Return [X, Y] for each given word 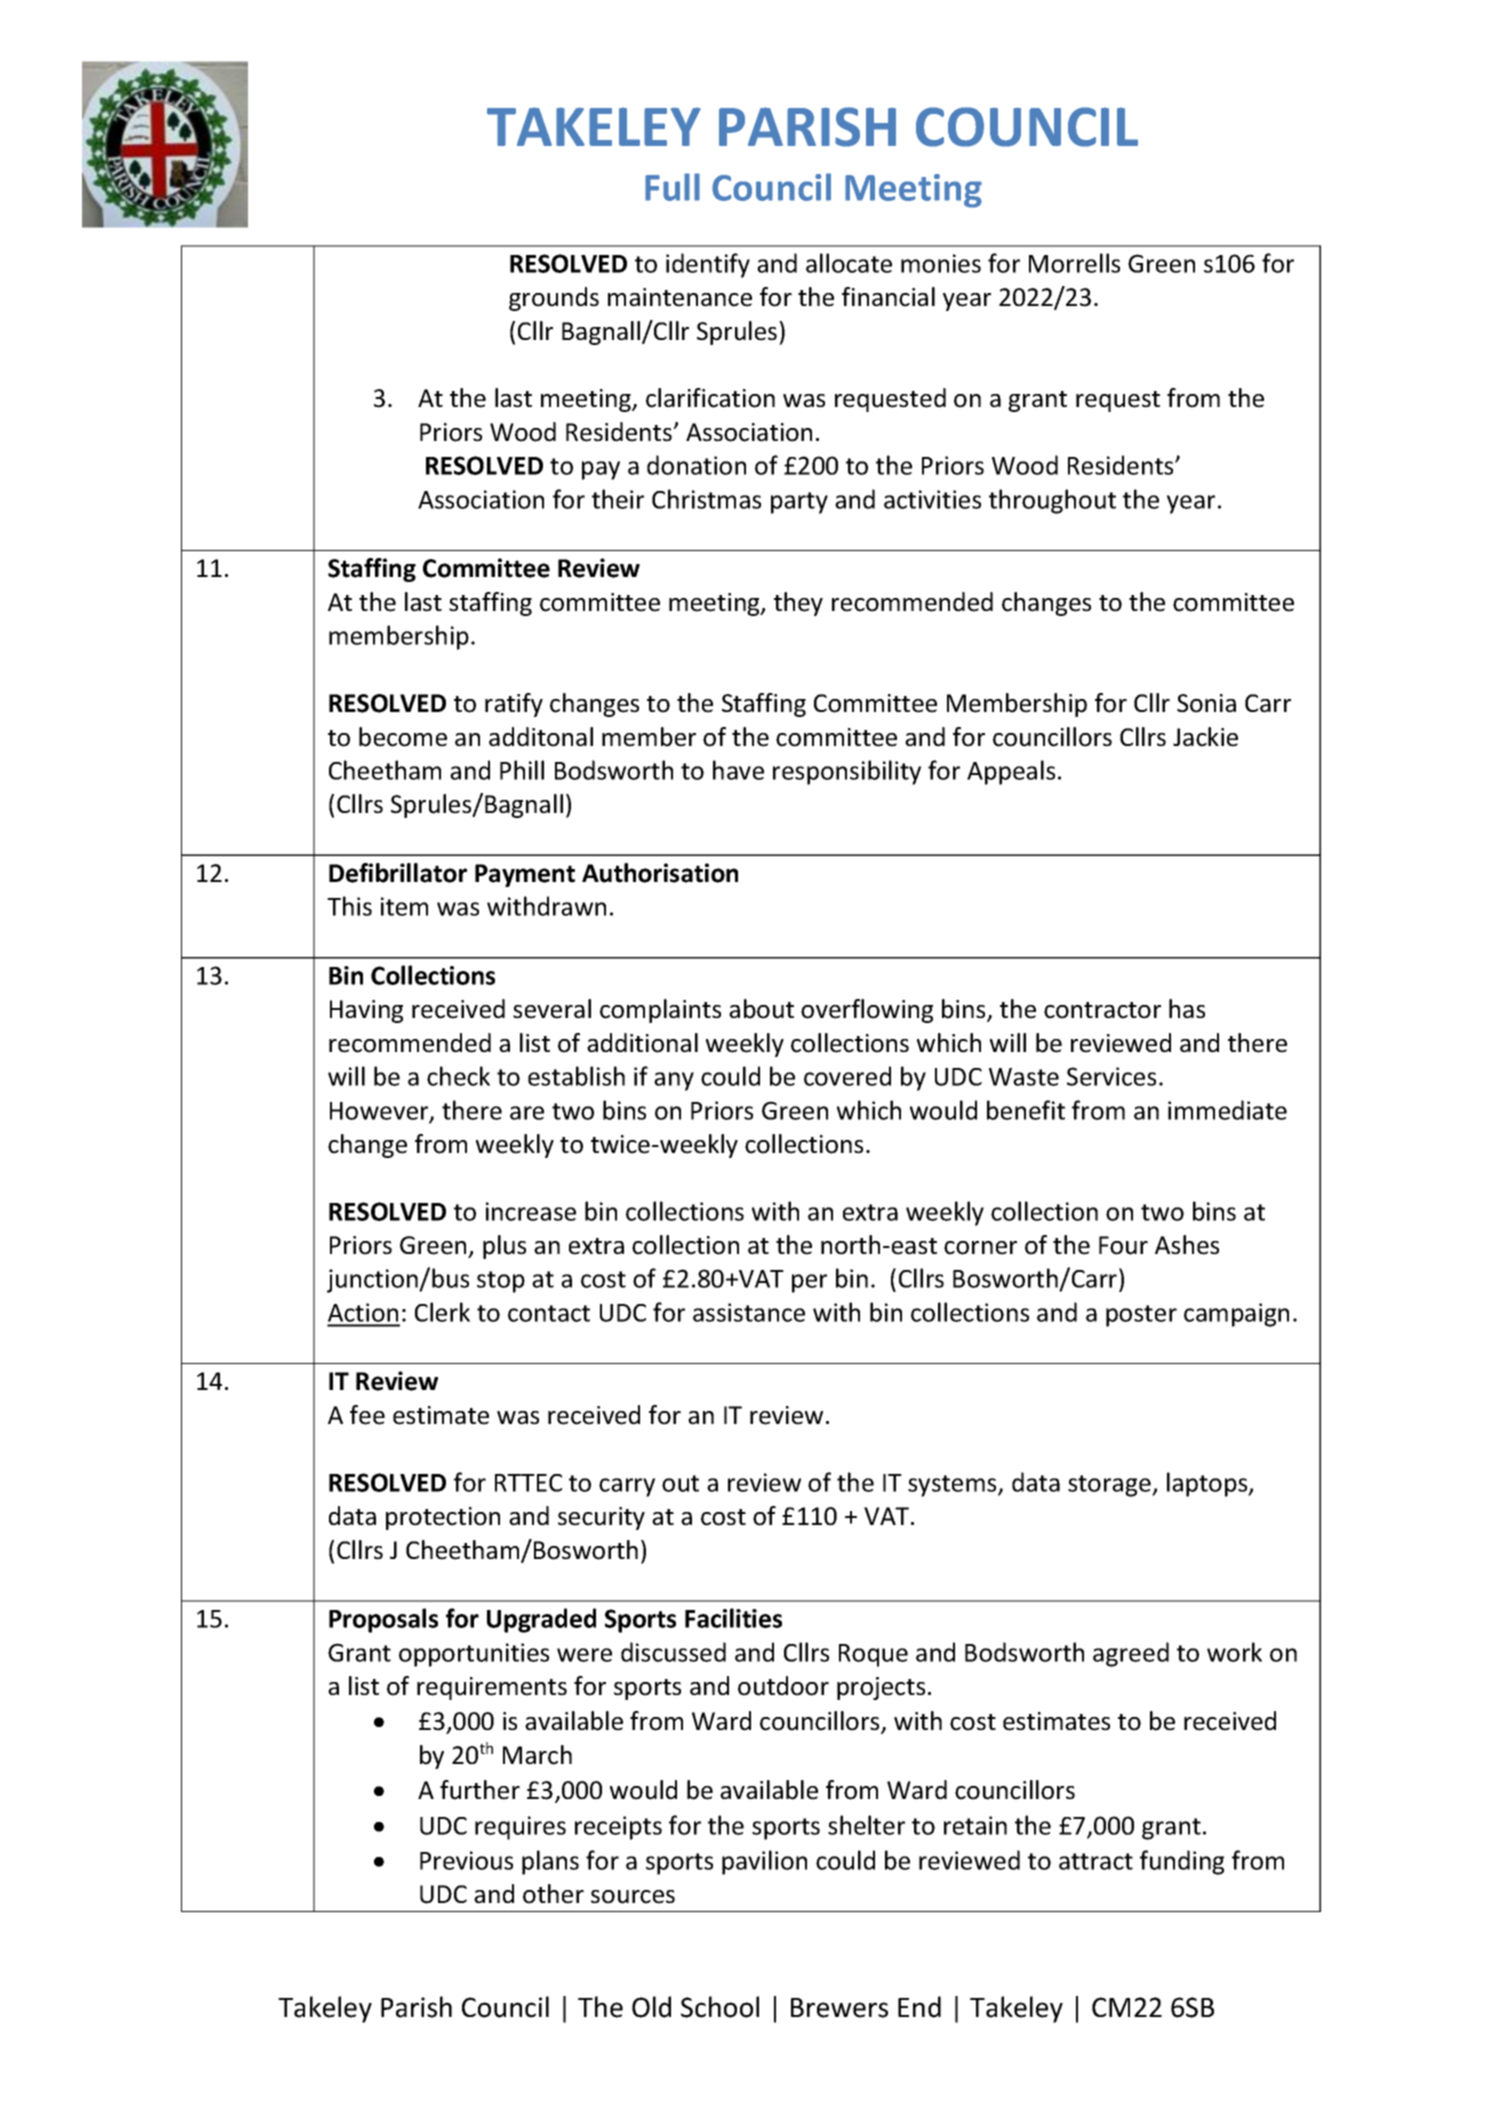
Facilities [733, 1618]
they [798, 604]
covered [847, 1076]
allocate [849, 263]
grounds [554, 299]
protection [443, 1518]
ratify [514, 705]
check [458, 1076]
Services [1111, 1076]
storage [1110, 1486]
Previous [466, 1860]
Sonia [1206, 703]
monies [941, 263]
